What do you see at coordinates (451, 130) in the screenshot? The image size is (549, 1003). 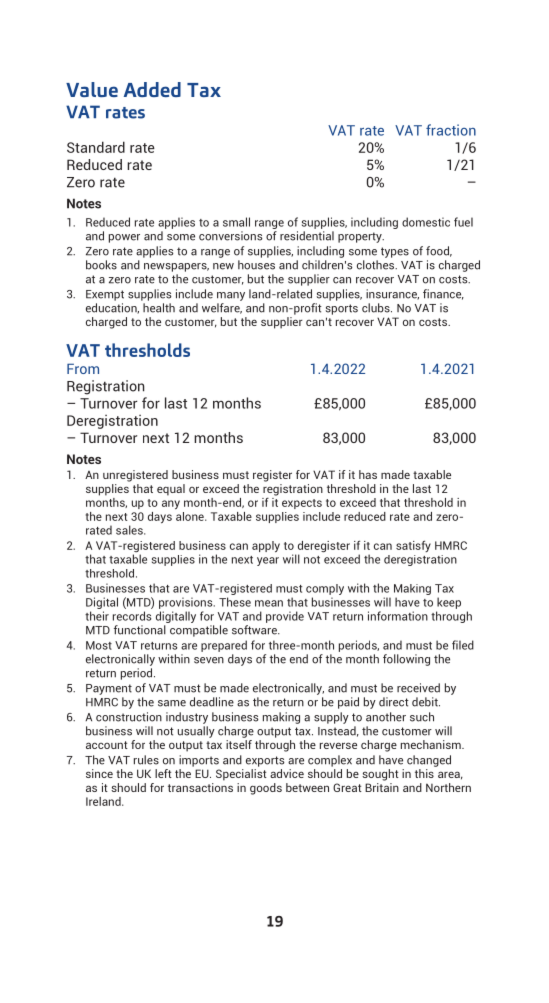 I see `fraction` at bounding box center [451, 130].
